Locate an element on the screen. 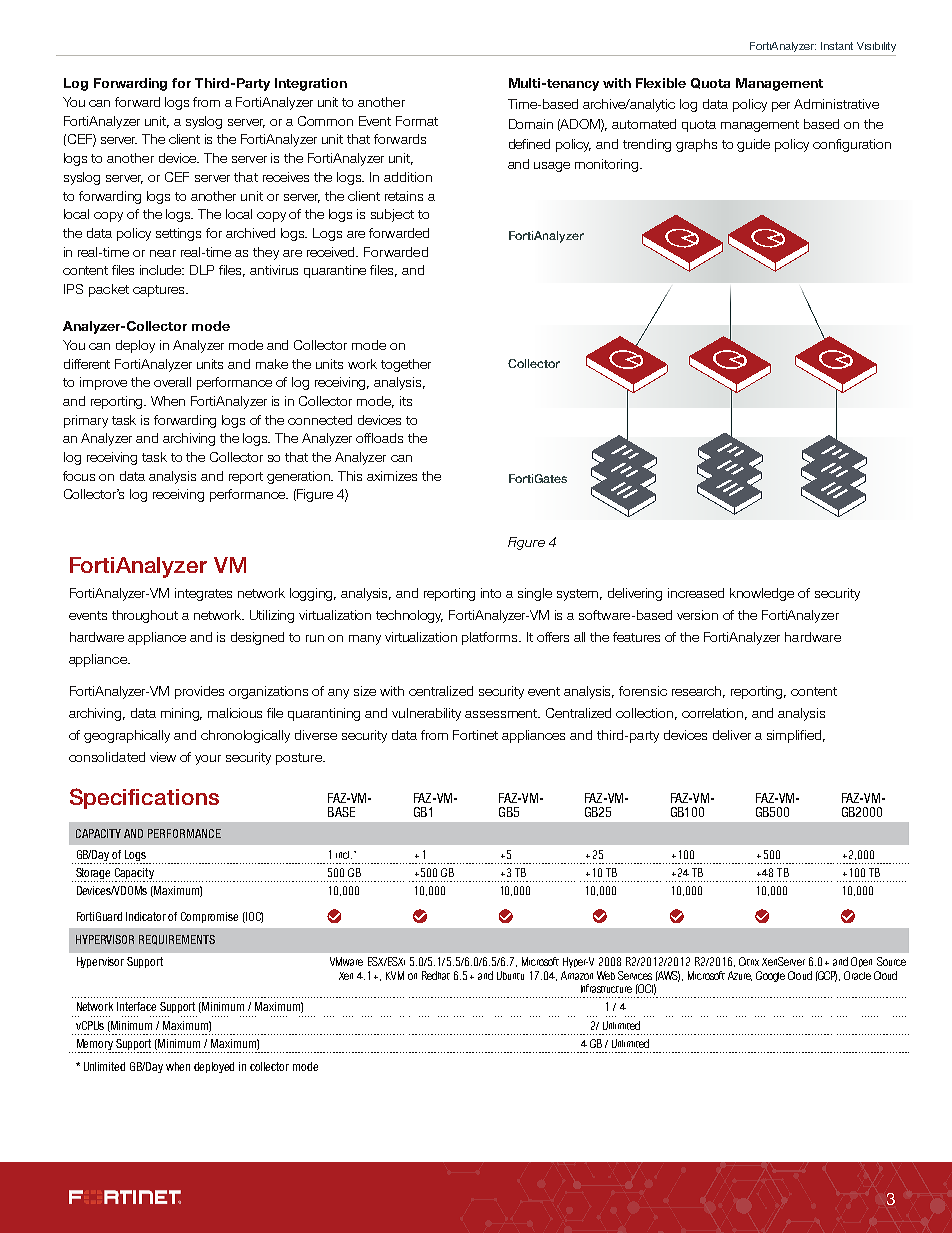 The width and height of the screenshot is (952, 1233). Integration is located at coordinates (311, 84).
